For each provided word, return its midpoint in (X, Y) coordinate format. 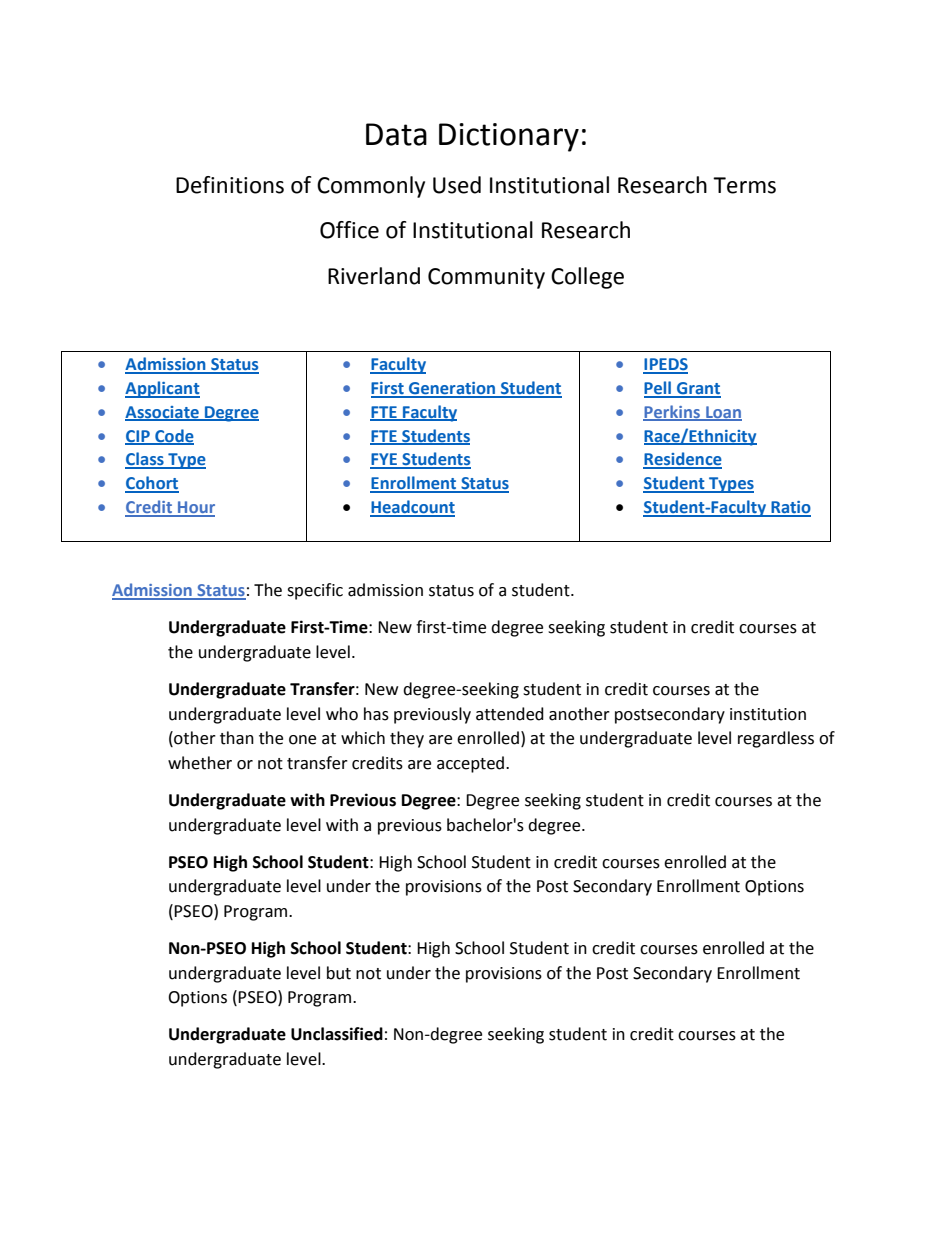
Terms (744, 185)
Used (457, 185)
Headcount (412, 508)
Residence (682, 460)
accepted (470, 764)
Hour (195, 508)
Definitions (230, 185)
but (339, 973)
